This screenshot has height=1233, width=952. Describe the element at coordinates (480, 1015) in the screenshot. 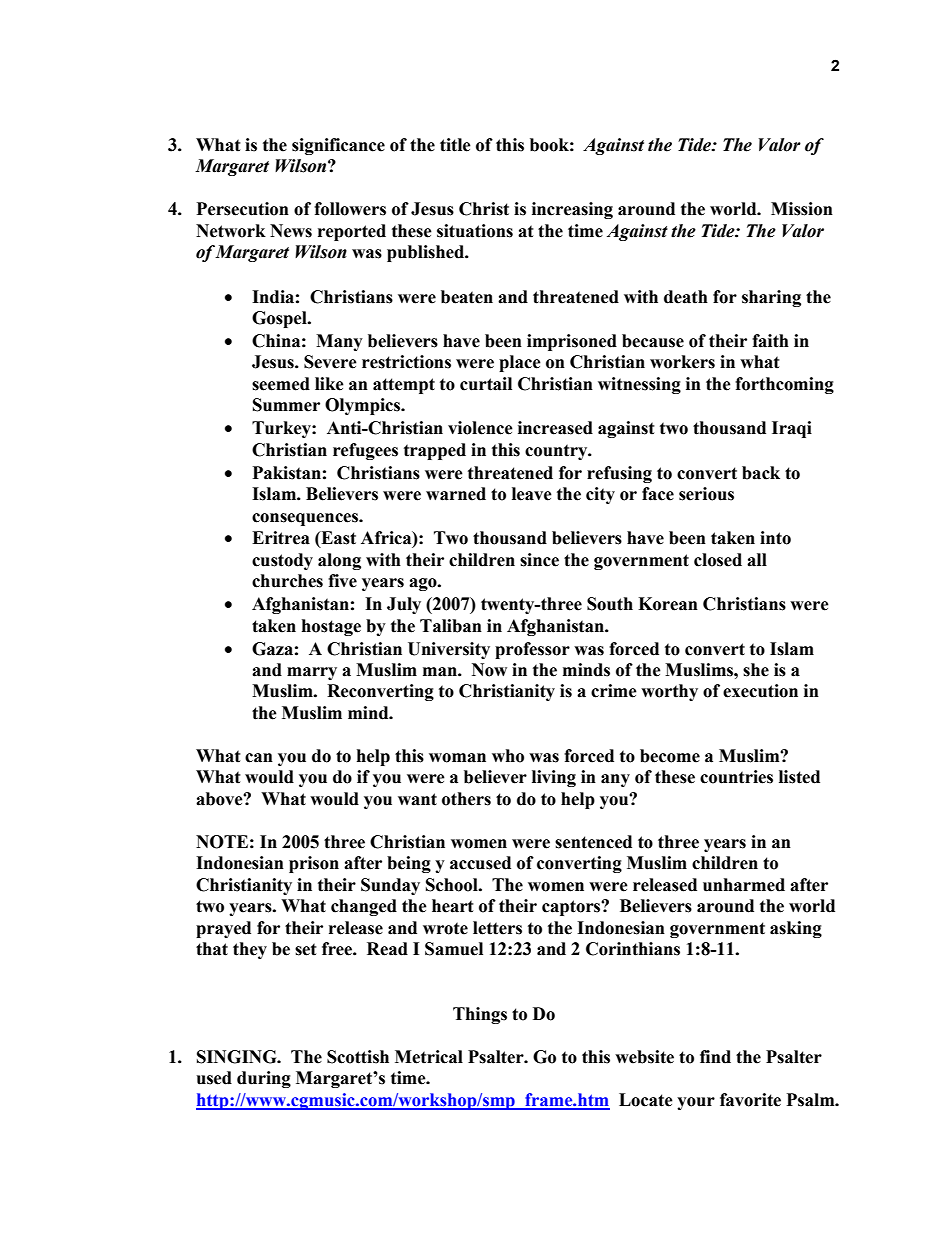

I see `Things` at that location.
